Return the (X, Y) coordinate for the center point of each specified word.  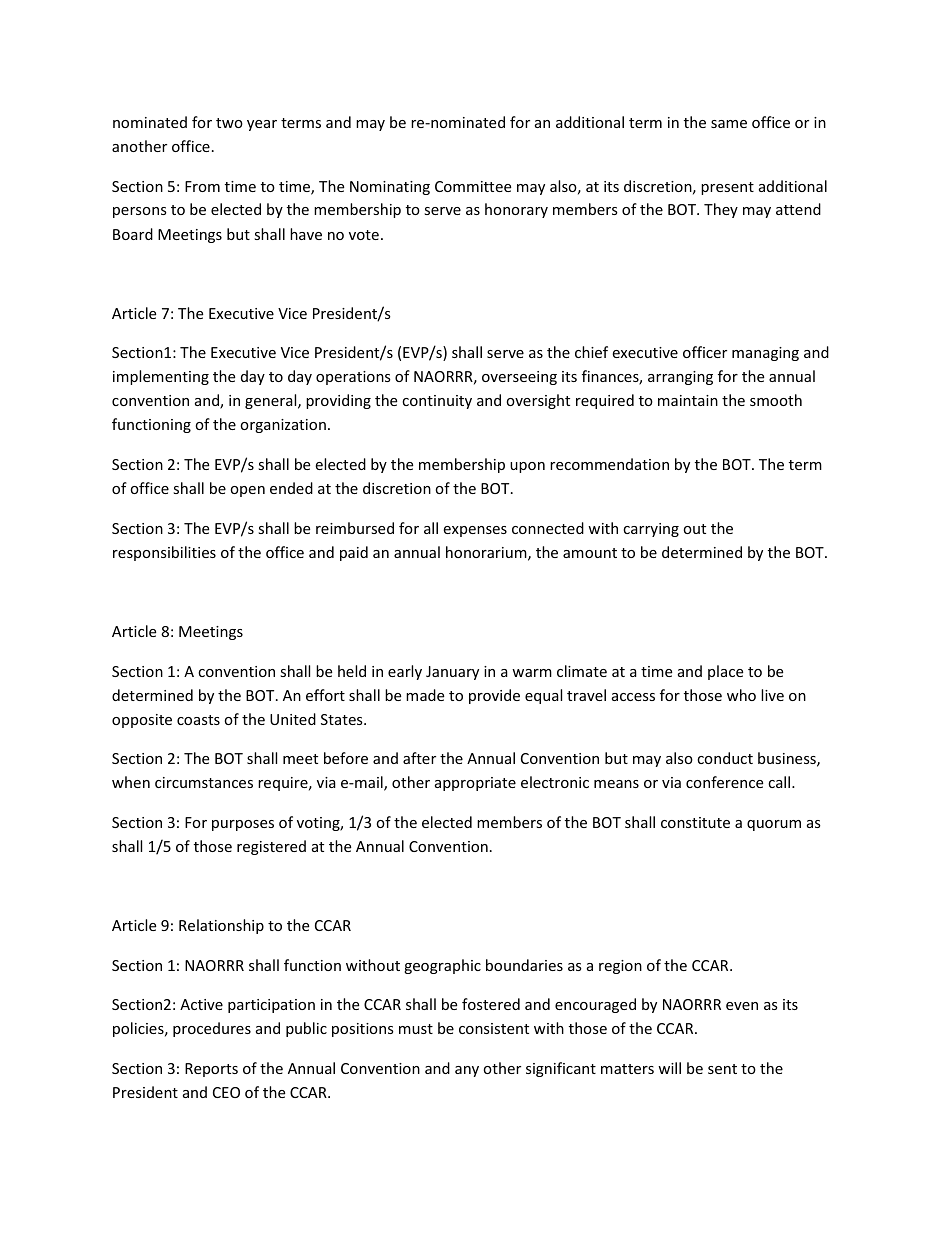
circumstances (204, 782)
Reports (211, 1070)
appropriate (475, 784)
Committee (473, 186)
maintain (688, 400)
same (729, 124)
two (229, 123)
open (247, 491)
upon (527, 467)
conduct (725, 758)
